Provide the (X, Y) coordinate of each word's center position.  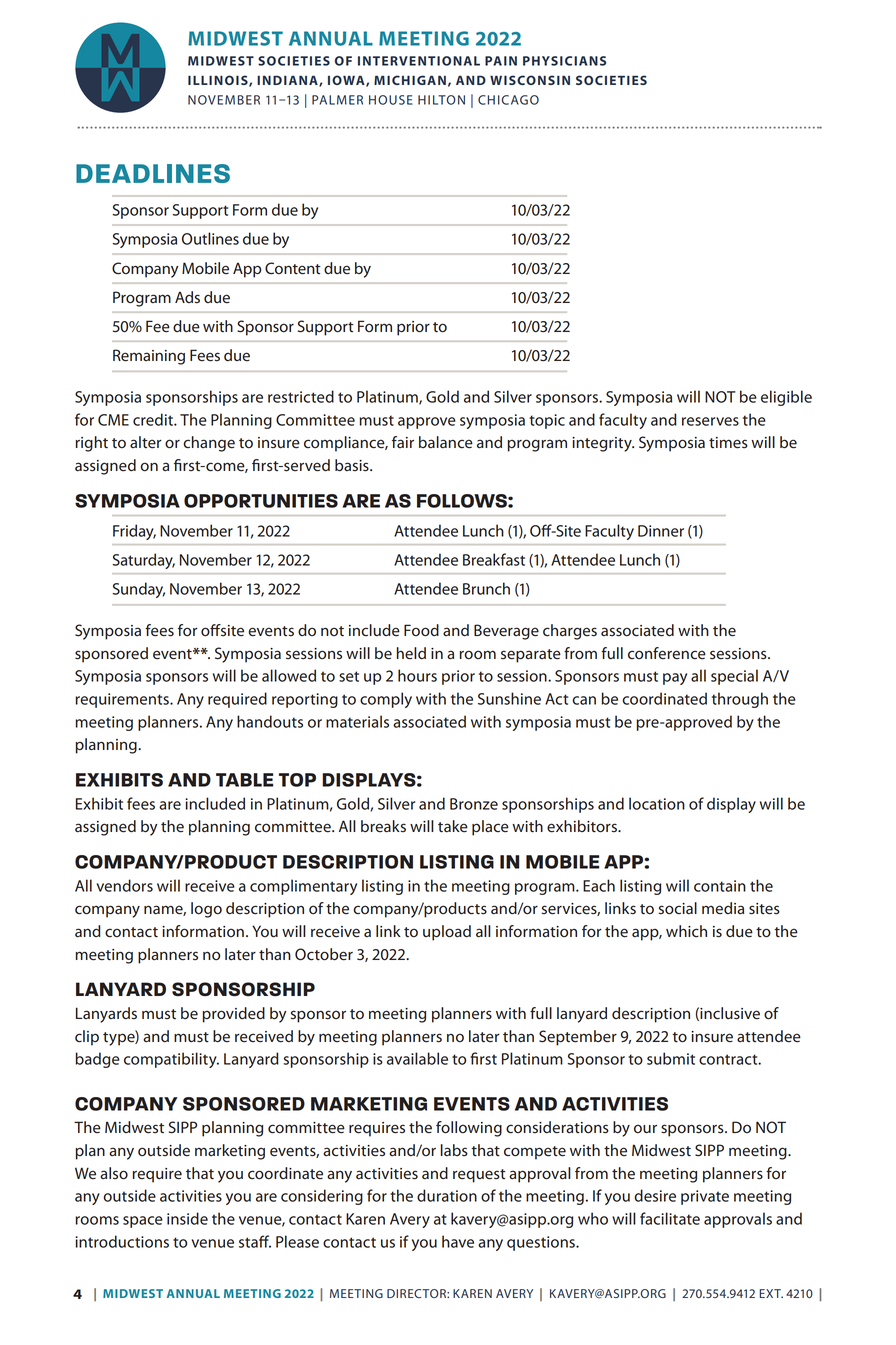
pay (675, 679)
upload (447, 933)
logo (206, 910)
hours (417, 675)
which (686, 931)
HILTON (441, 100)
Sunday (139, 590)
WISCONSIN (530, 80)
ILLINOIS (219, 81)
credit (154, 419)
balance (446, 442)
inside (187, 1218)
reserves (710, 421)
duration (447, 1195)
